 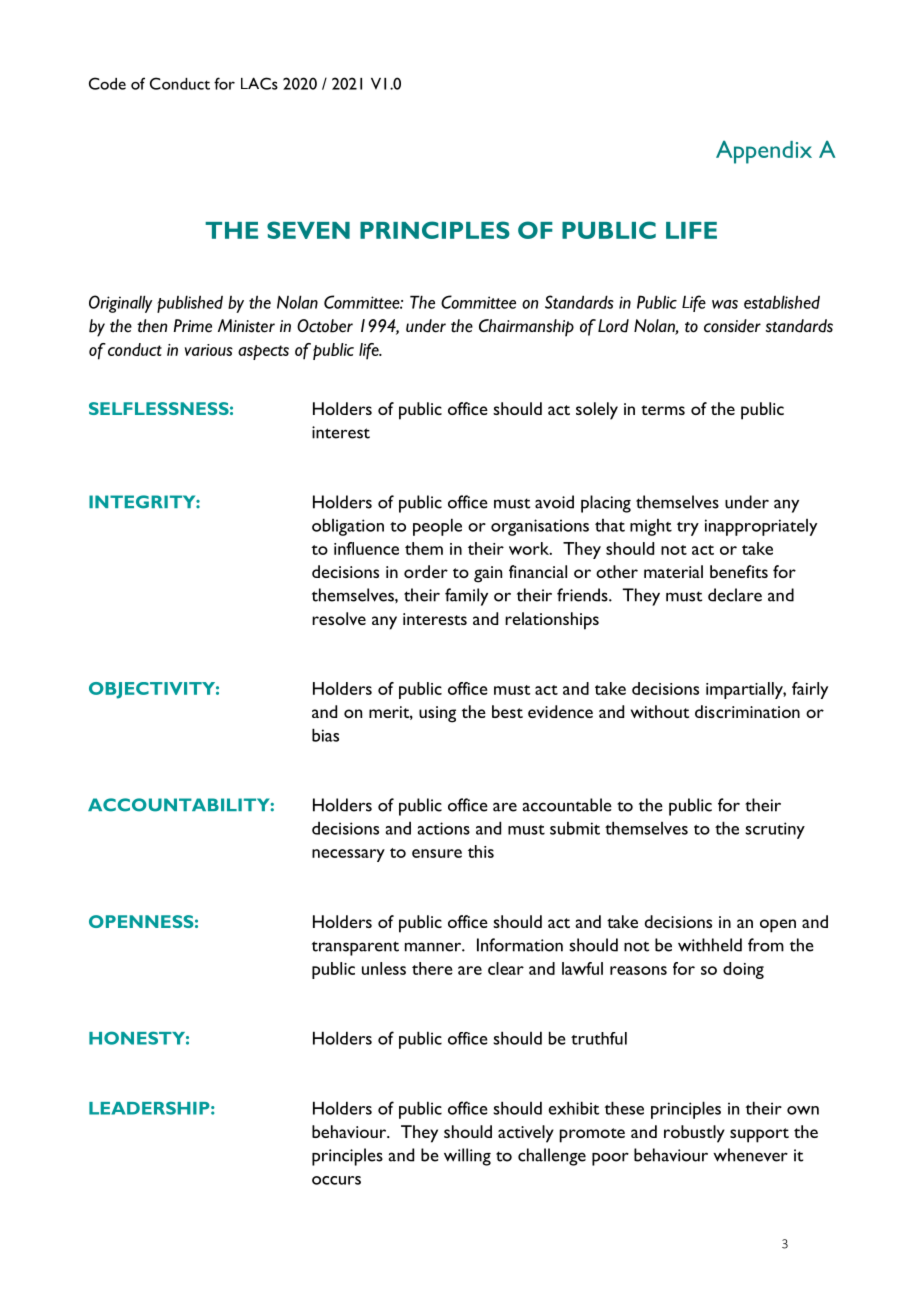 What do you see at coordinates (750, 1155) in the screenshot?
I see `whenever` at bounding box center [750, 1155].
